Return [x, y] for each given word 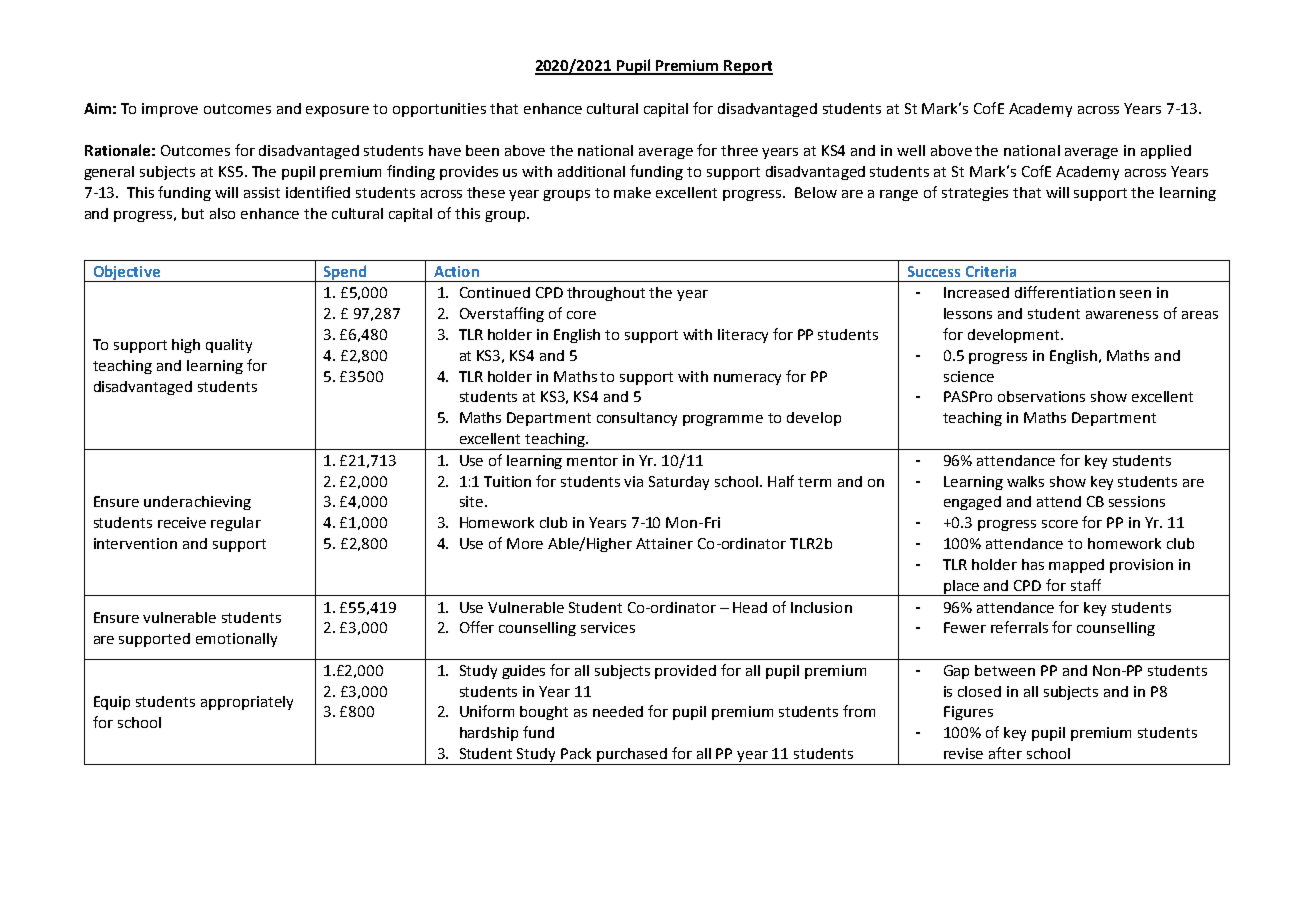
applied [1166, 152]
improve [170, 110]
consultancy [637, 419]
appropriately [247, 703]
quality [229, 346]
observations [1041, 396]
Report [748, 67]
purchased [632, 756]
